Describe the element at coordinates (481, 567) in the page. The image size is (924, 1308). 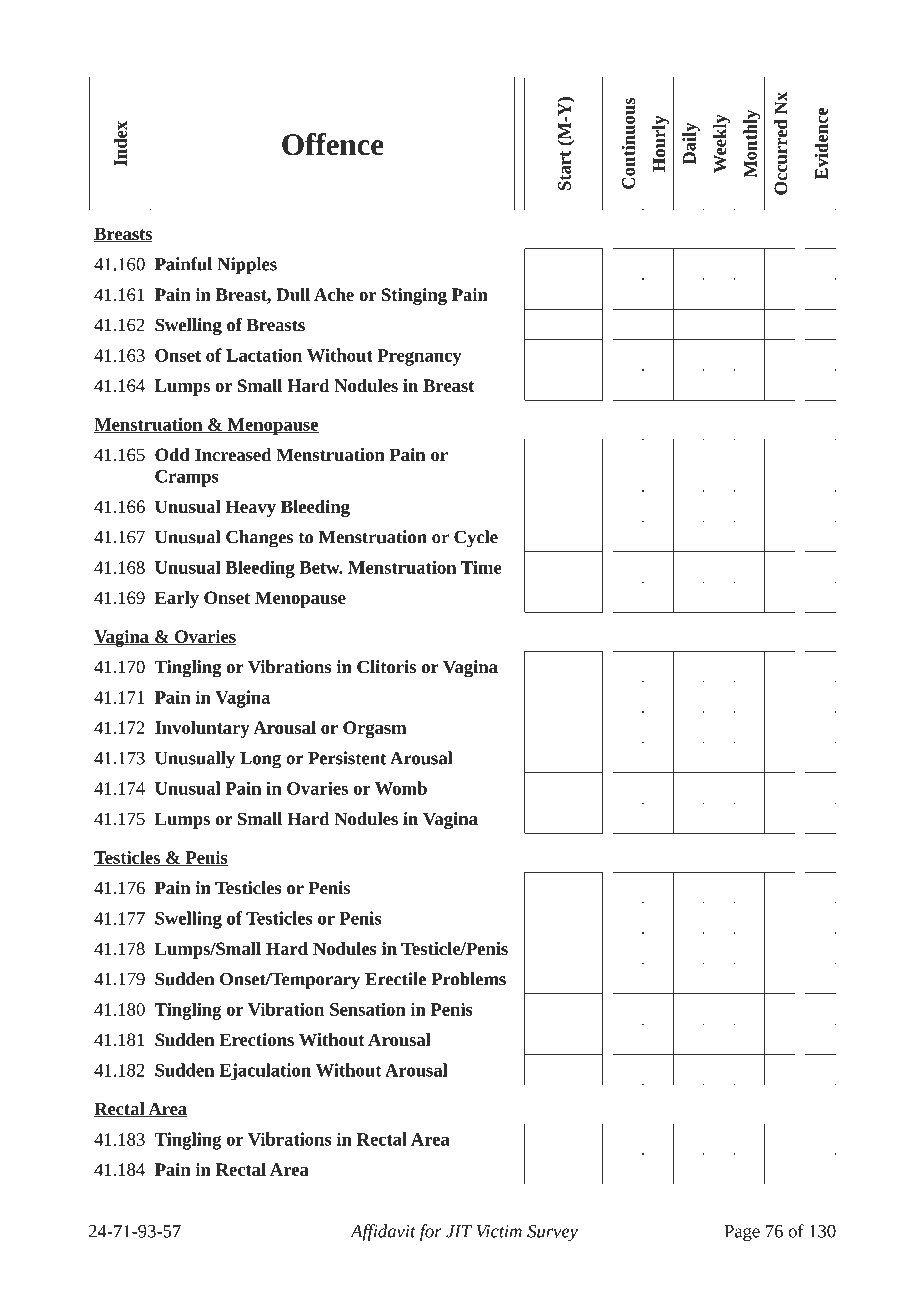
I see `Time` at that location.
